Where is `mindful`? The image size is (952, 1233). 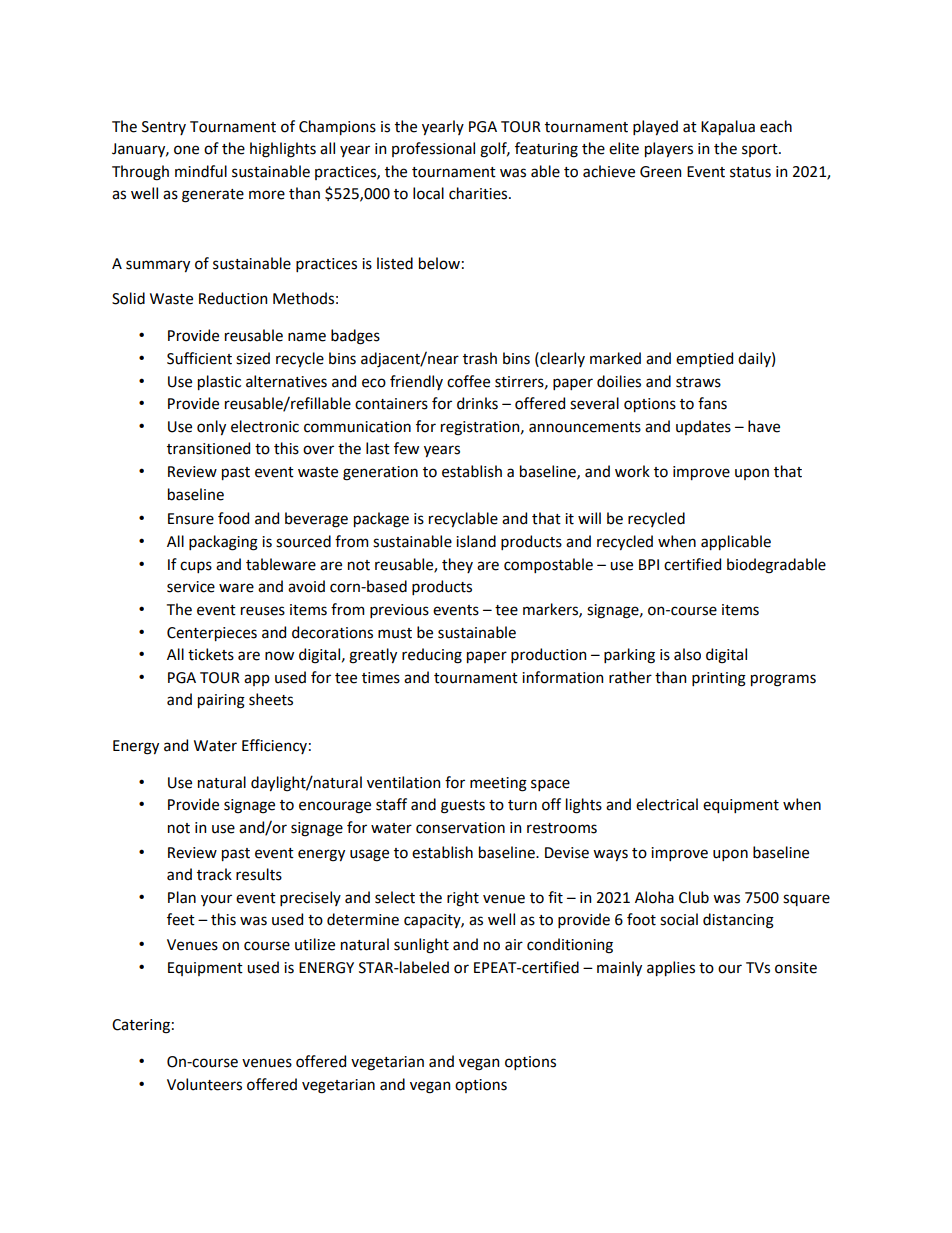 mindful is located at coordinates (201, 171).
